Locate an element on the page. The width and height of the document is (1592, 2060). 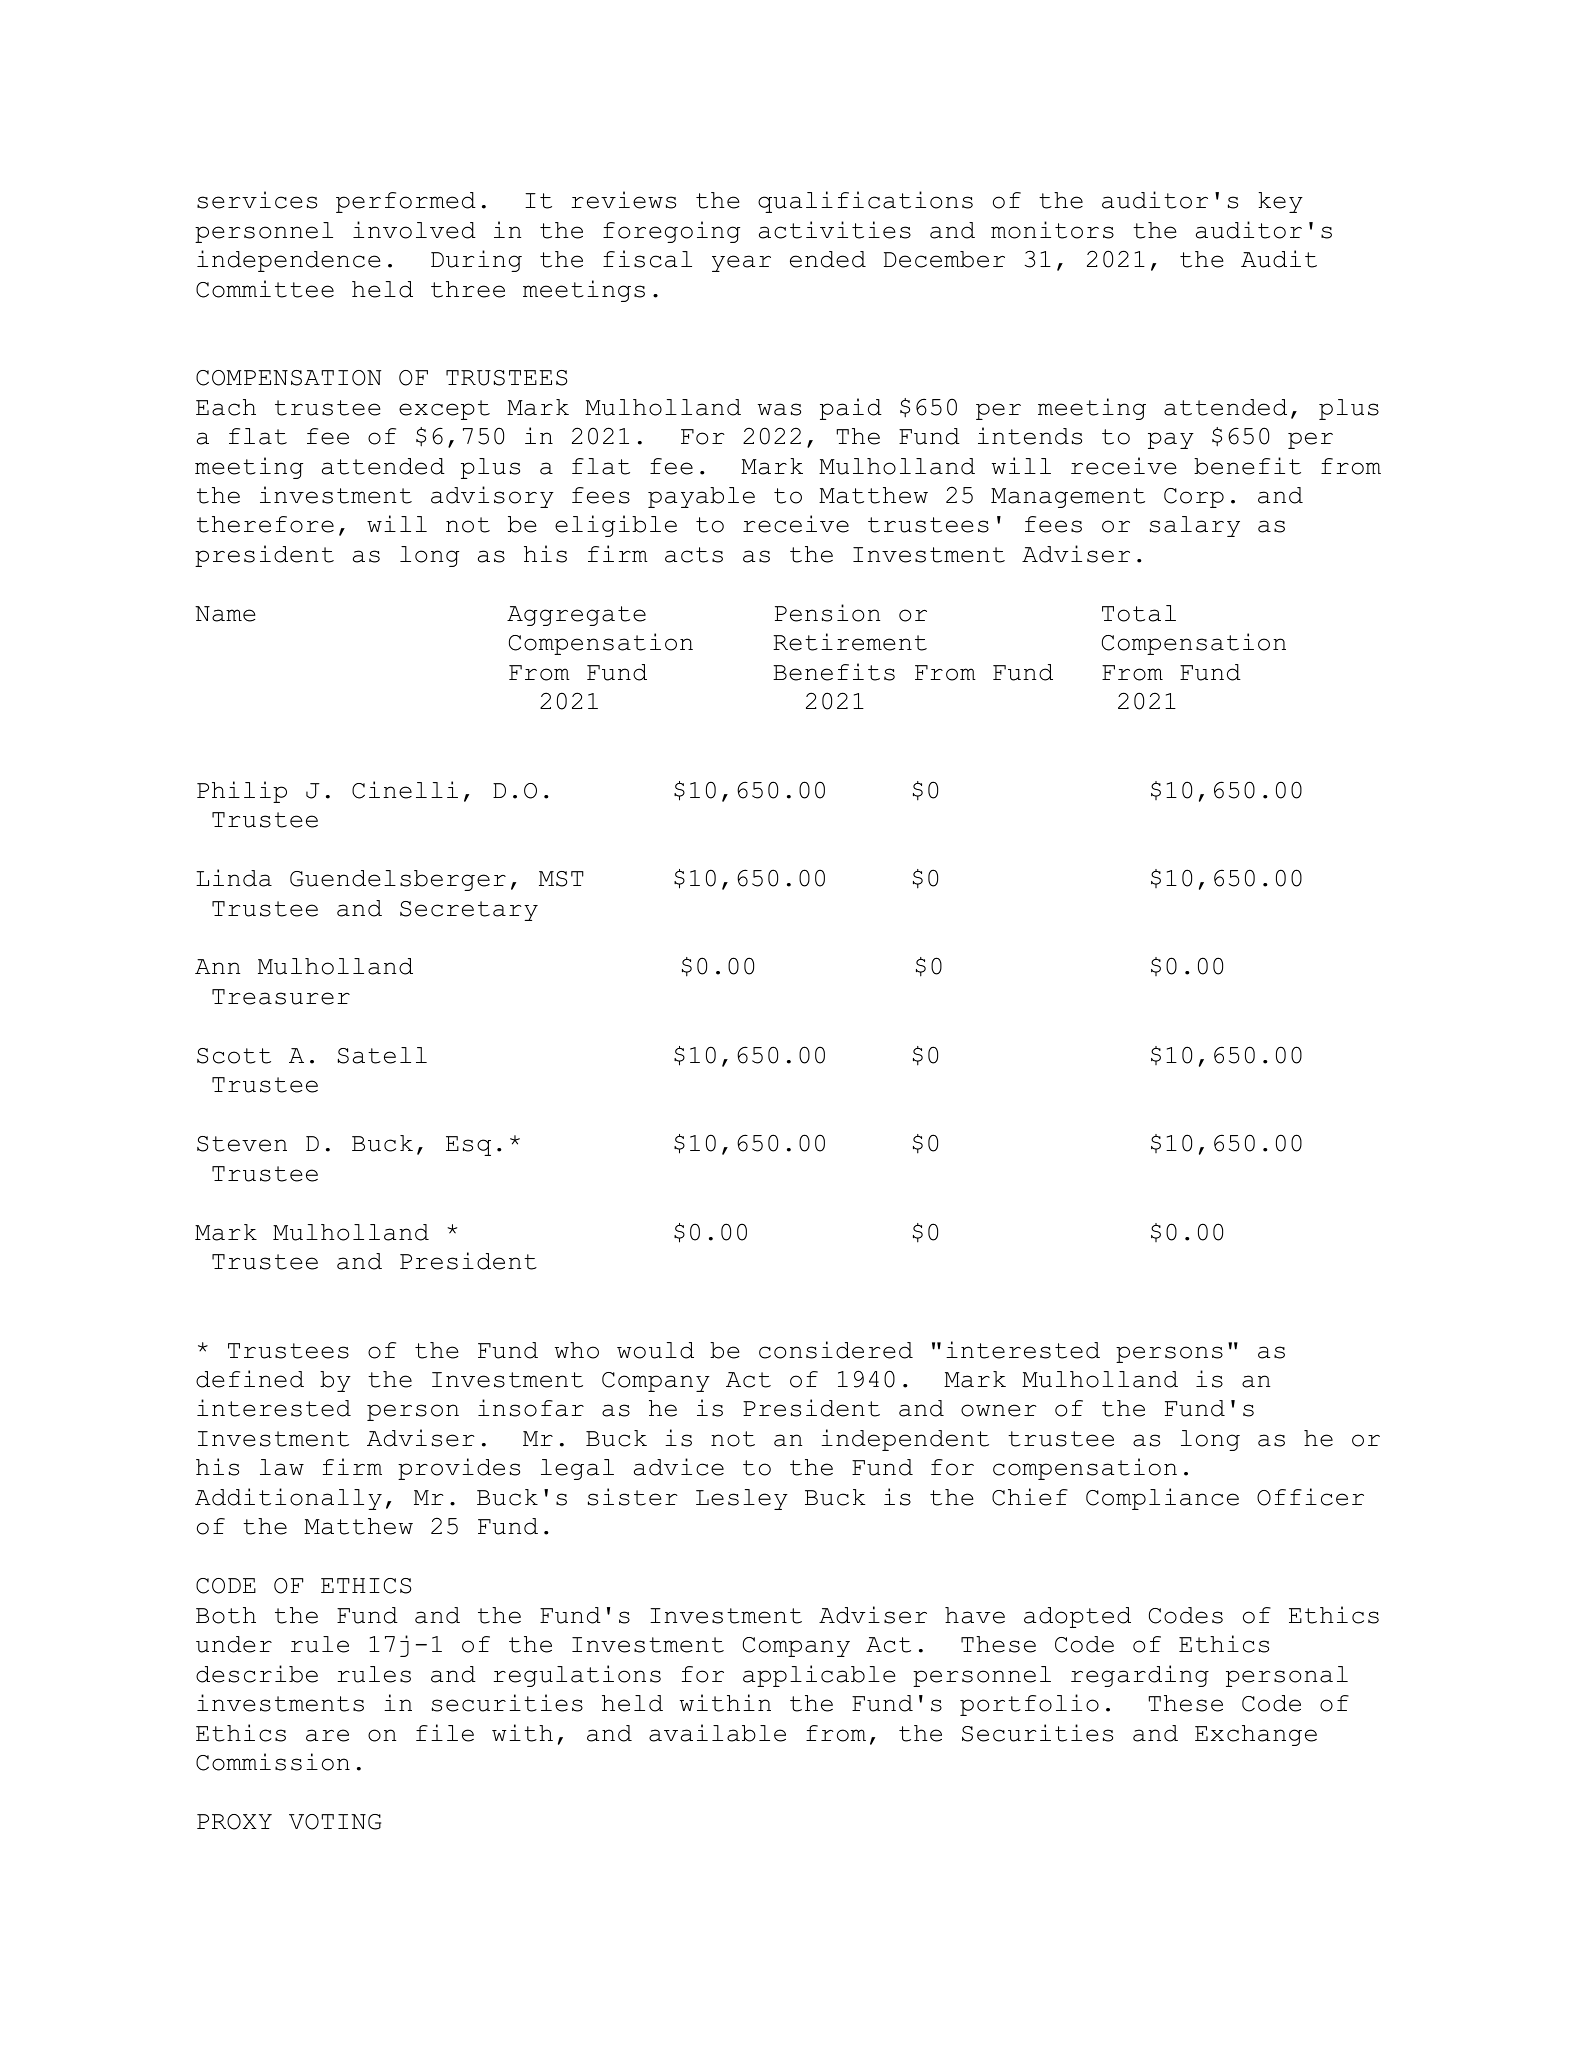
are is located at coordinates (327, 1735).
